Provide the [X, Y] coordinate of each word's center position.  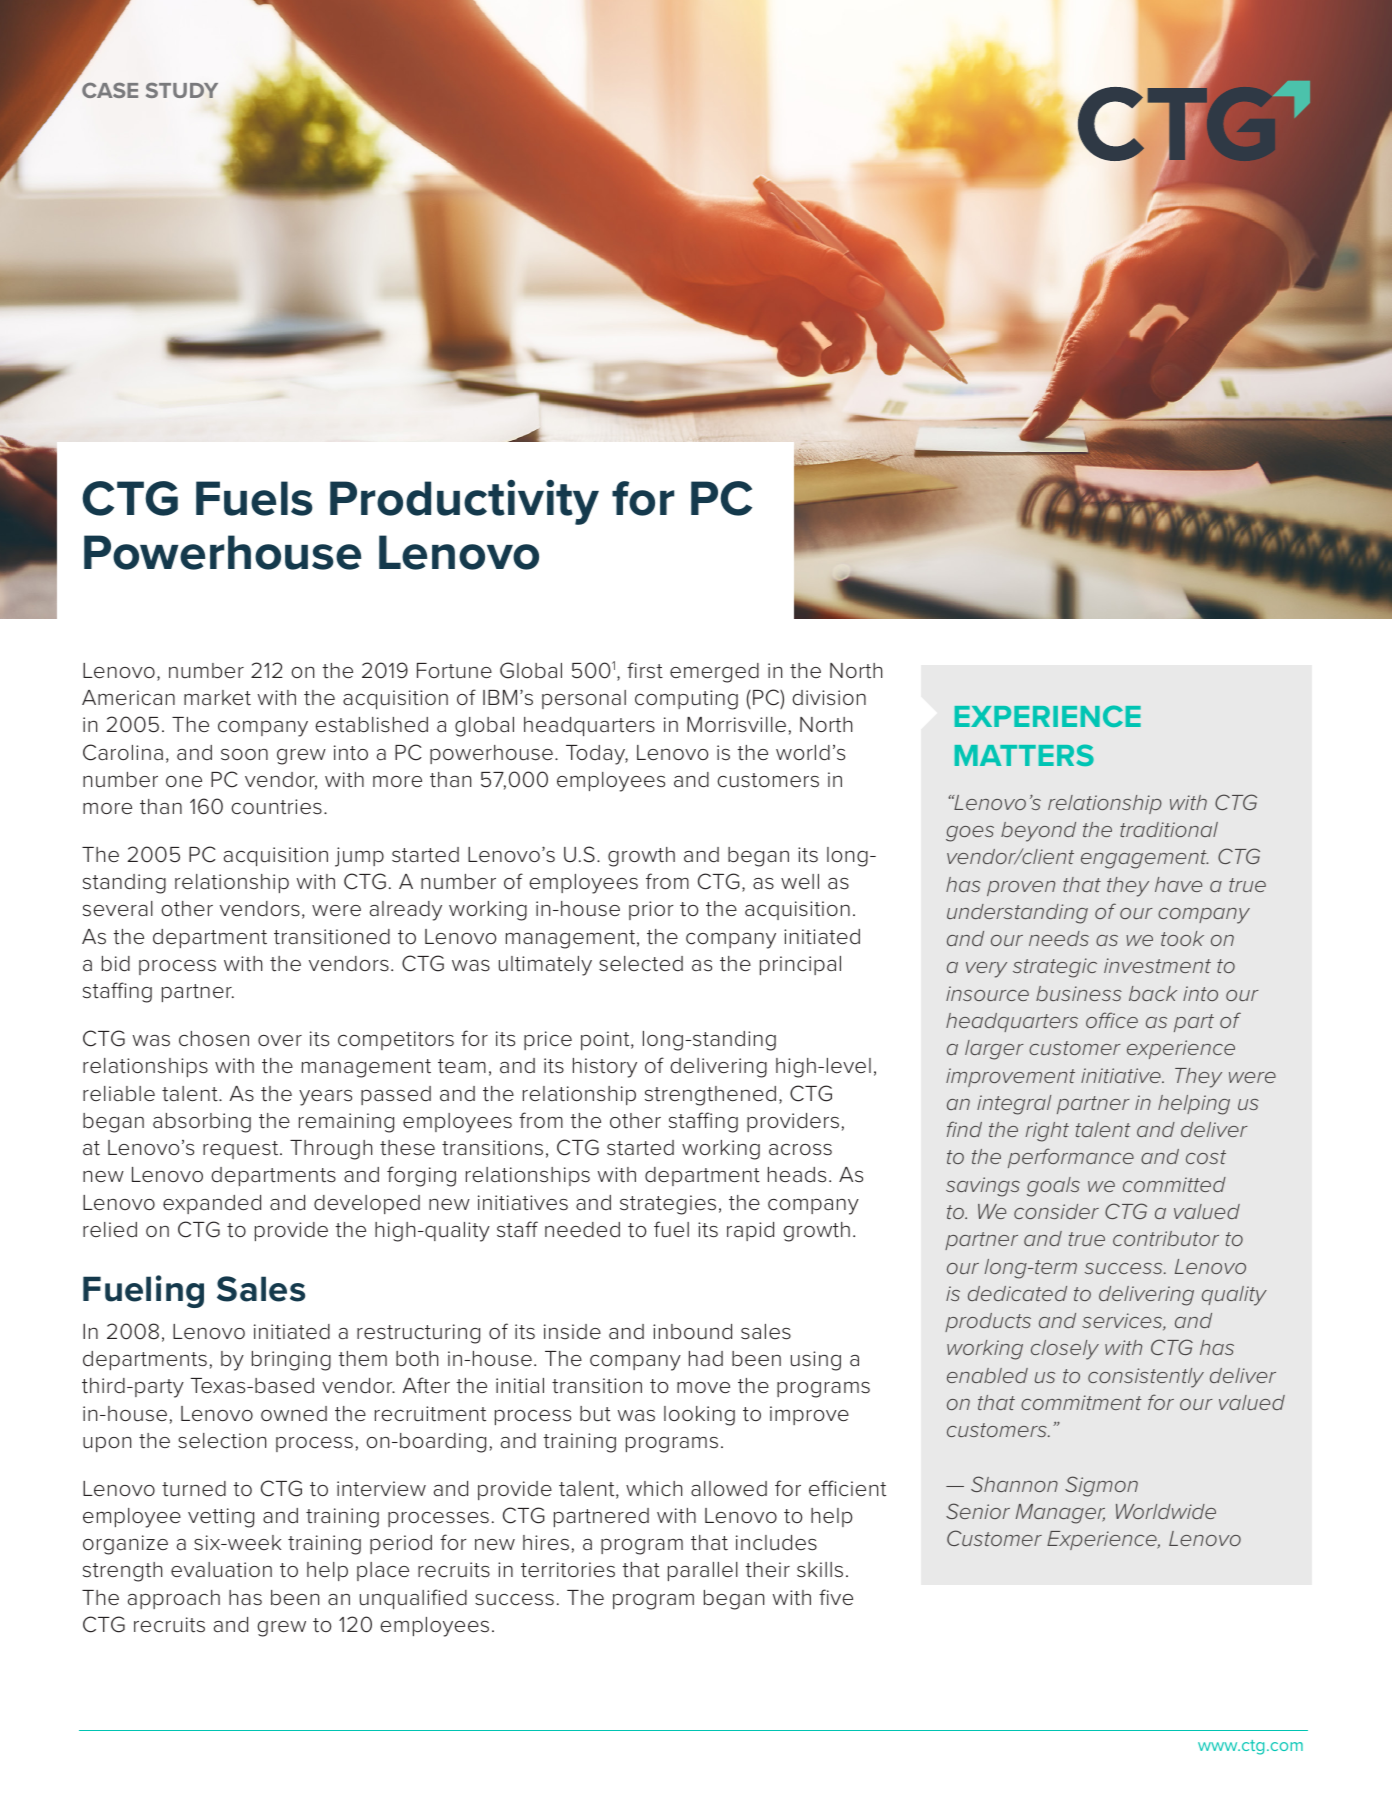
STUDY [182, 90]
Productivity [464, 502]
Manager [1060, 1514]
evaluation [221, 1570]
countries [276, 807]
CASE [110, 90]
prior [651, 910]
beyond [1038, 832]
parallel [703, 1571]
